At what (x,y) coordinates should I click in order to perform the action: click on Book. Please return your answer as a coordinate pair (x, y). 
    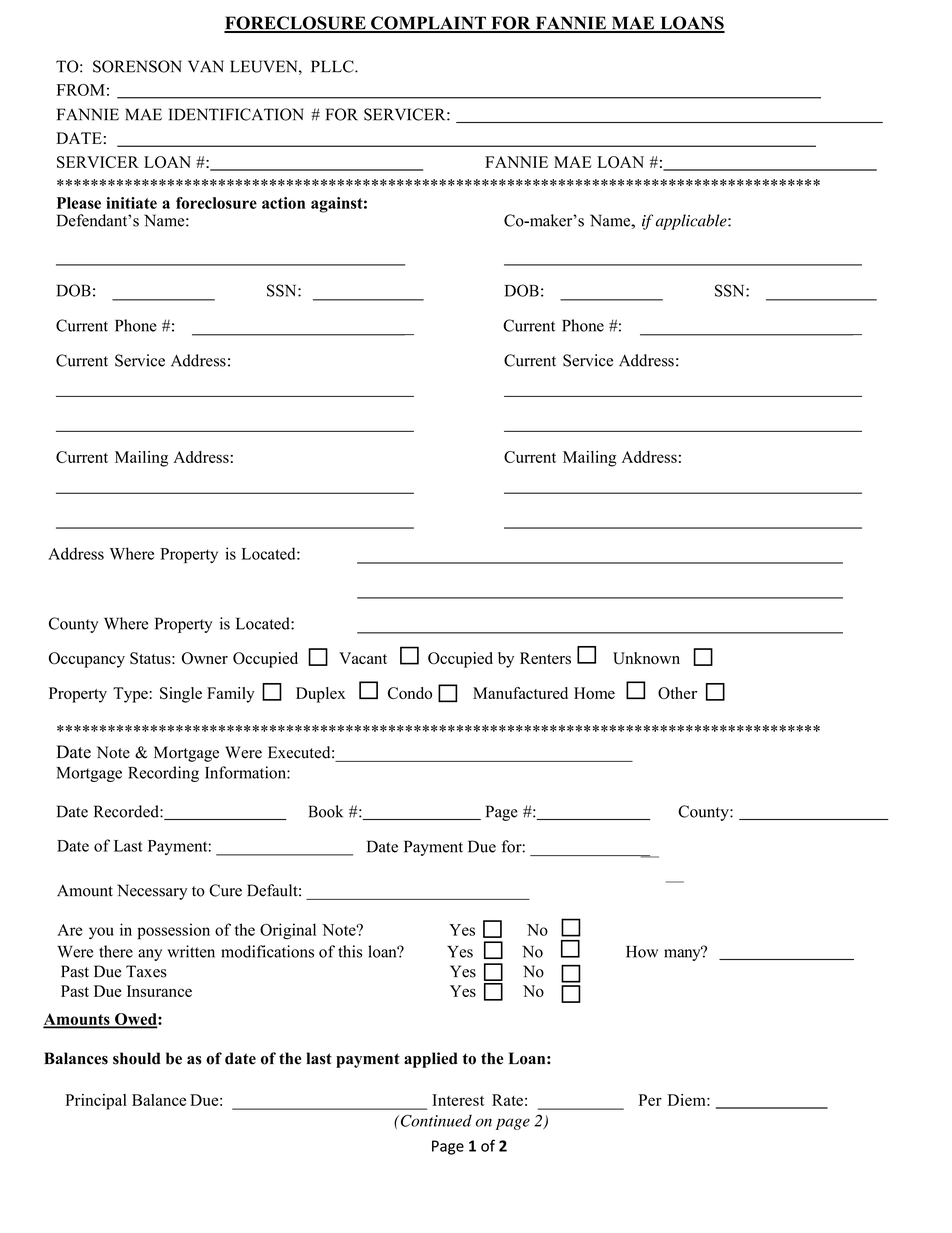
    Looking at the image, I should click on (326, 811).
